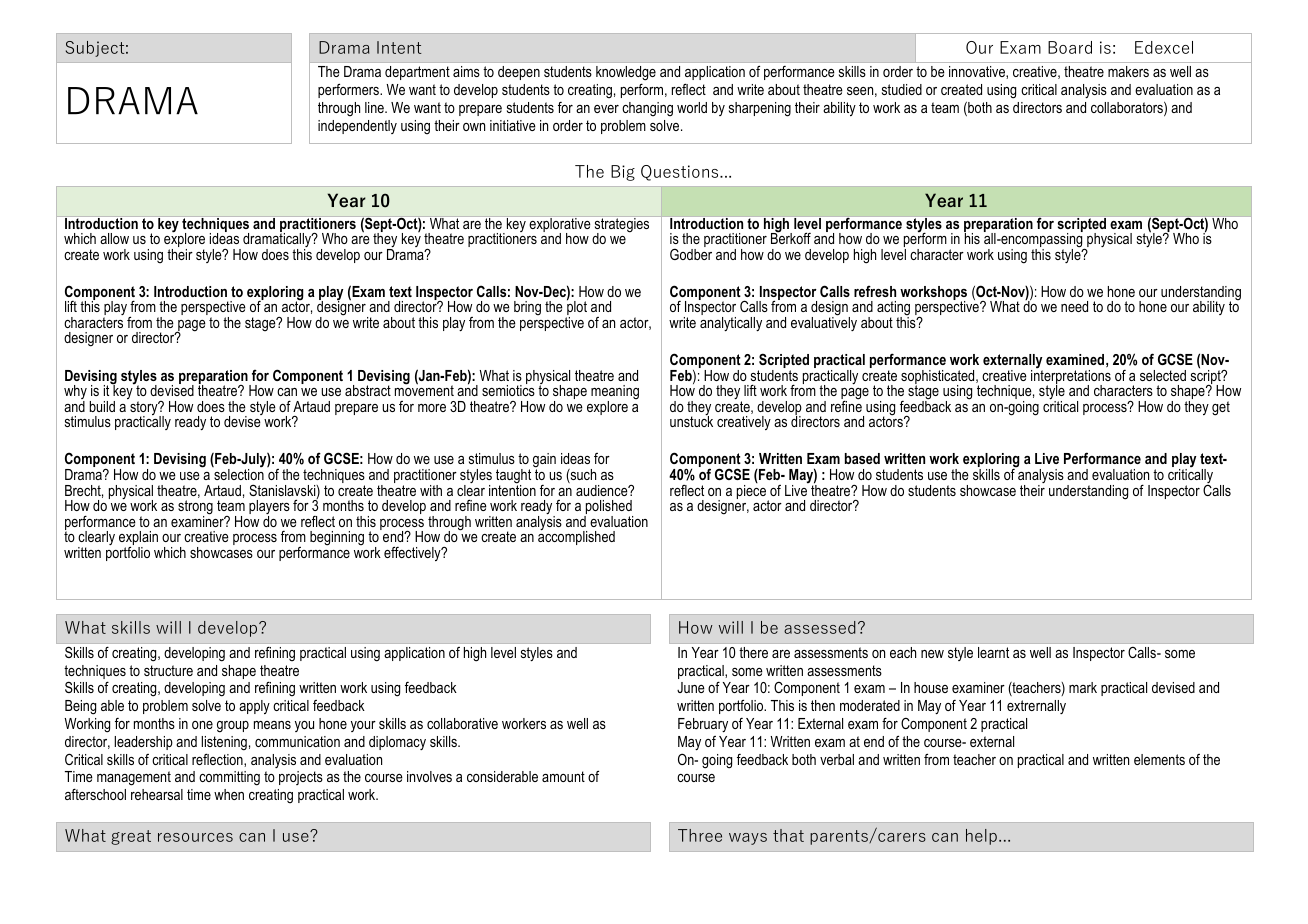 The width and height of the screenshot is (1308, 924). What do you see at coordinates (691, 420) in the screenshot?
I see `unstuck` at bounding box center [691, 420].
